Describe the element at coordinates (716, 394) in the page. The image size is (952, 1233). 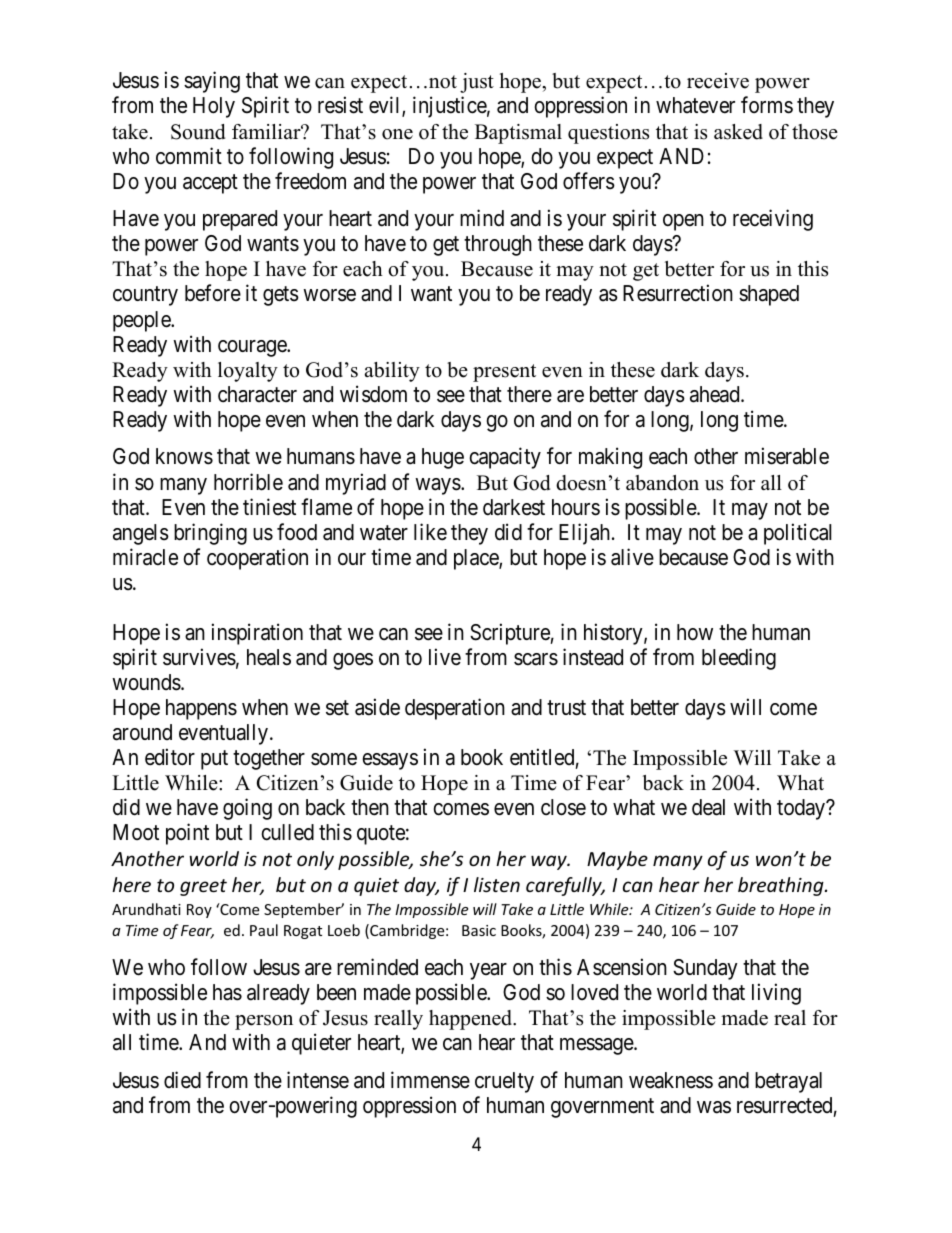
I see `ahead` at that location.
